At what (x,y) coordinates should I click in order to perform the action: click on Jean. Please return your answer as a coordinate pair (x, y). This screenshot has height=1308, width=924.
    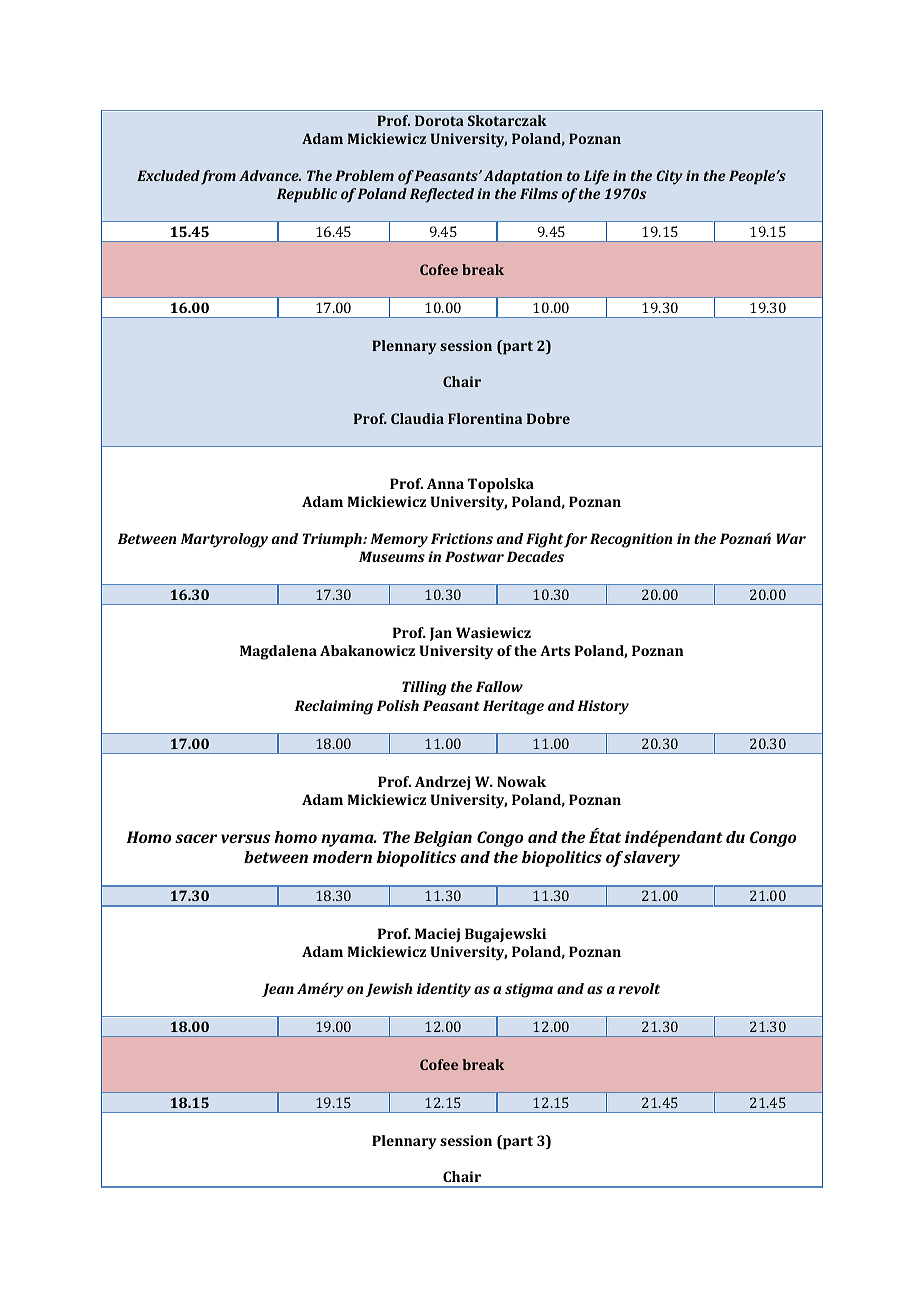
    Looking at the image, I should click on (278, 990).
